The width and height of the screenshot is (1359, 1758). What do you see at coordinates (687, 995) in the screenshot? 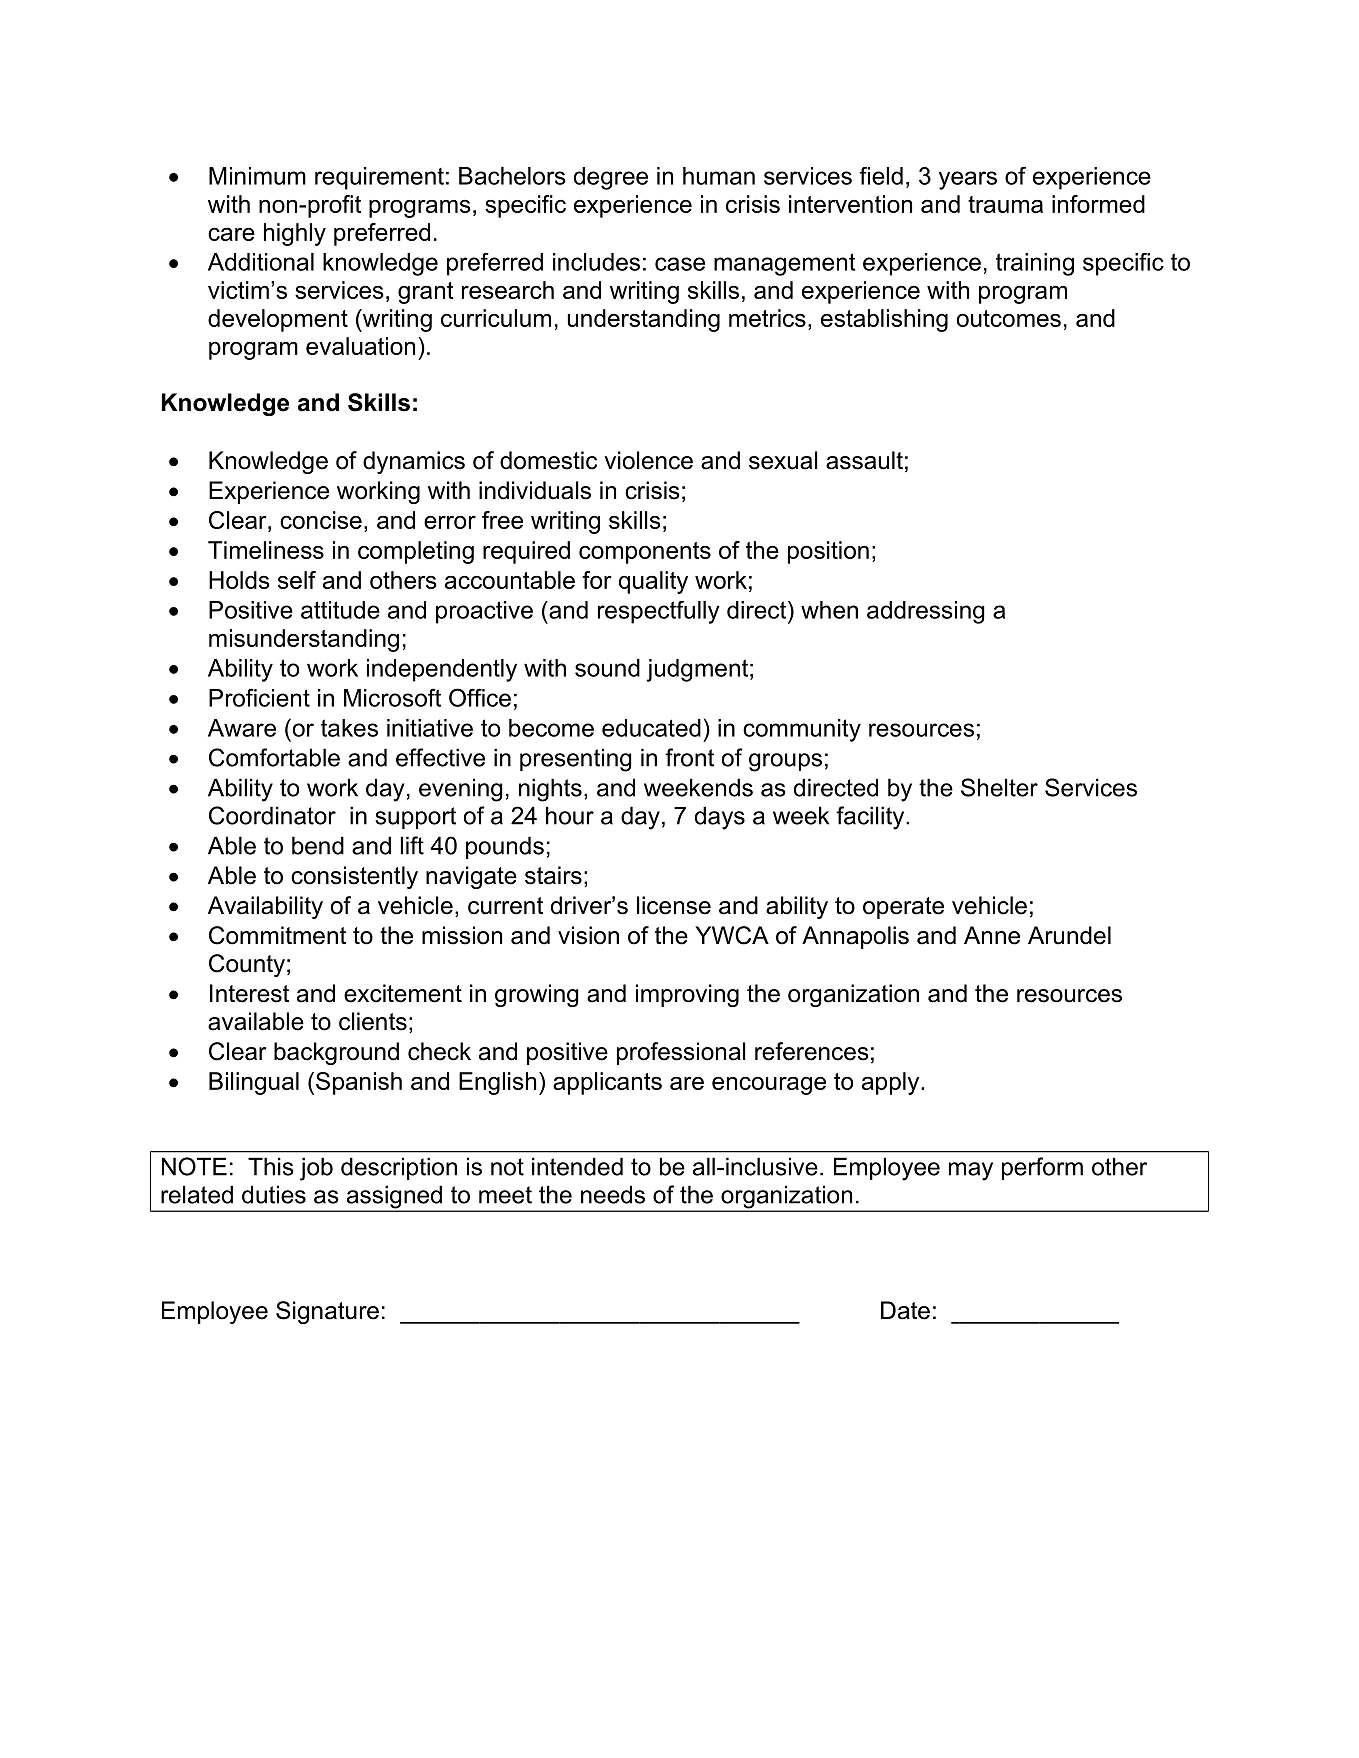
I see `improving` at bounding box center [687, 995].
